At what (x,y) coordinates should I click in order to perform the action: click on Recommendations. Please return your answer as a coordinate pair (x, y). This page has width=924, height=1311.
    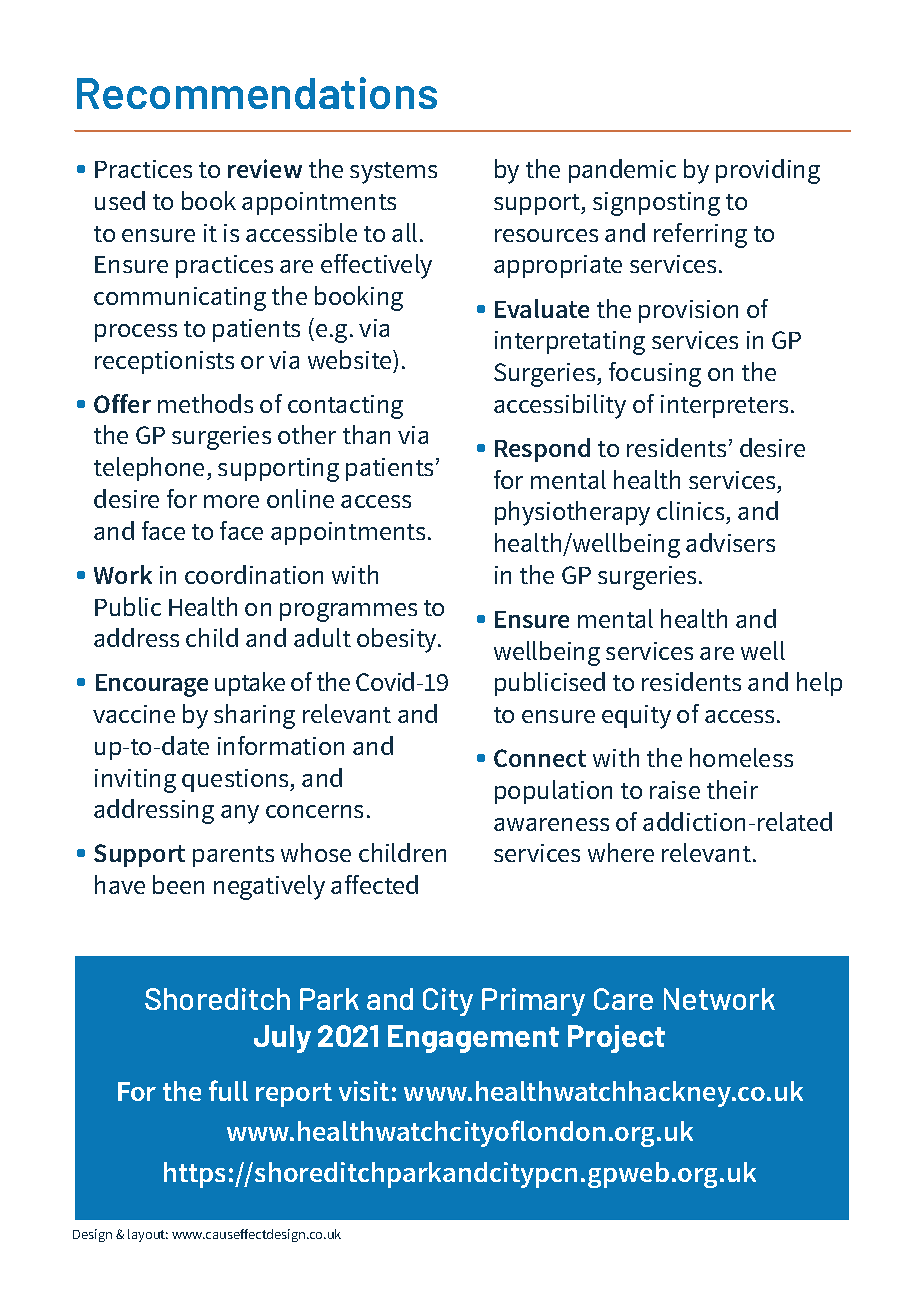
    Looking at the image, I should click on (257, 93).
